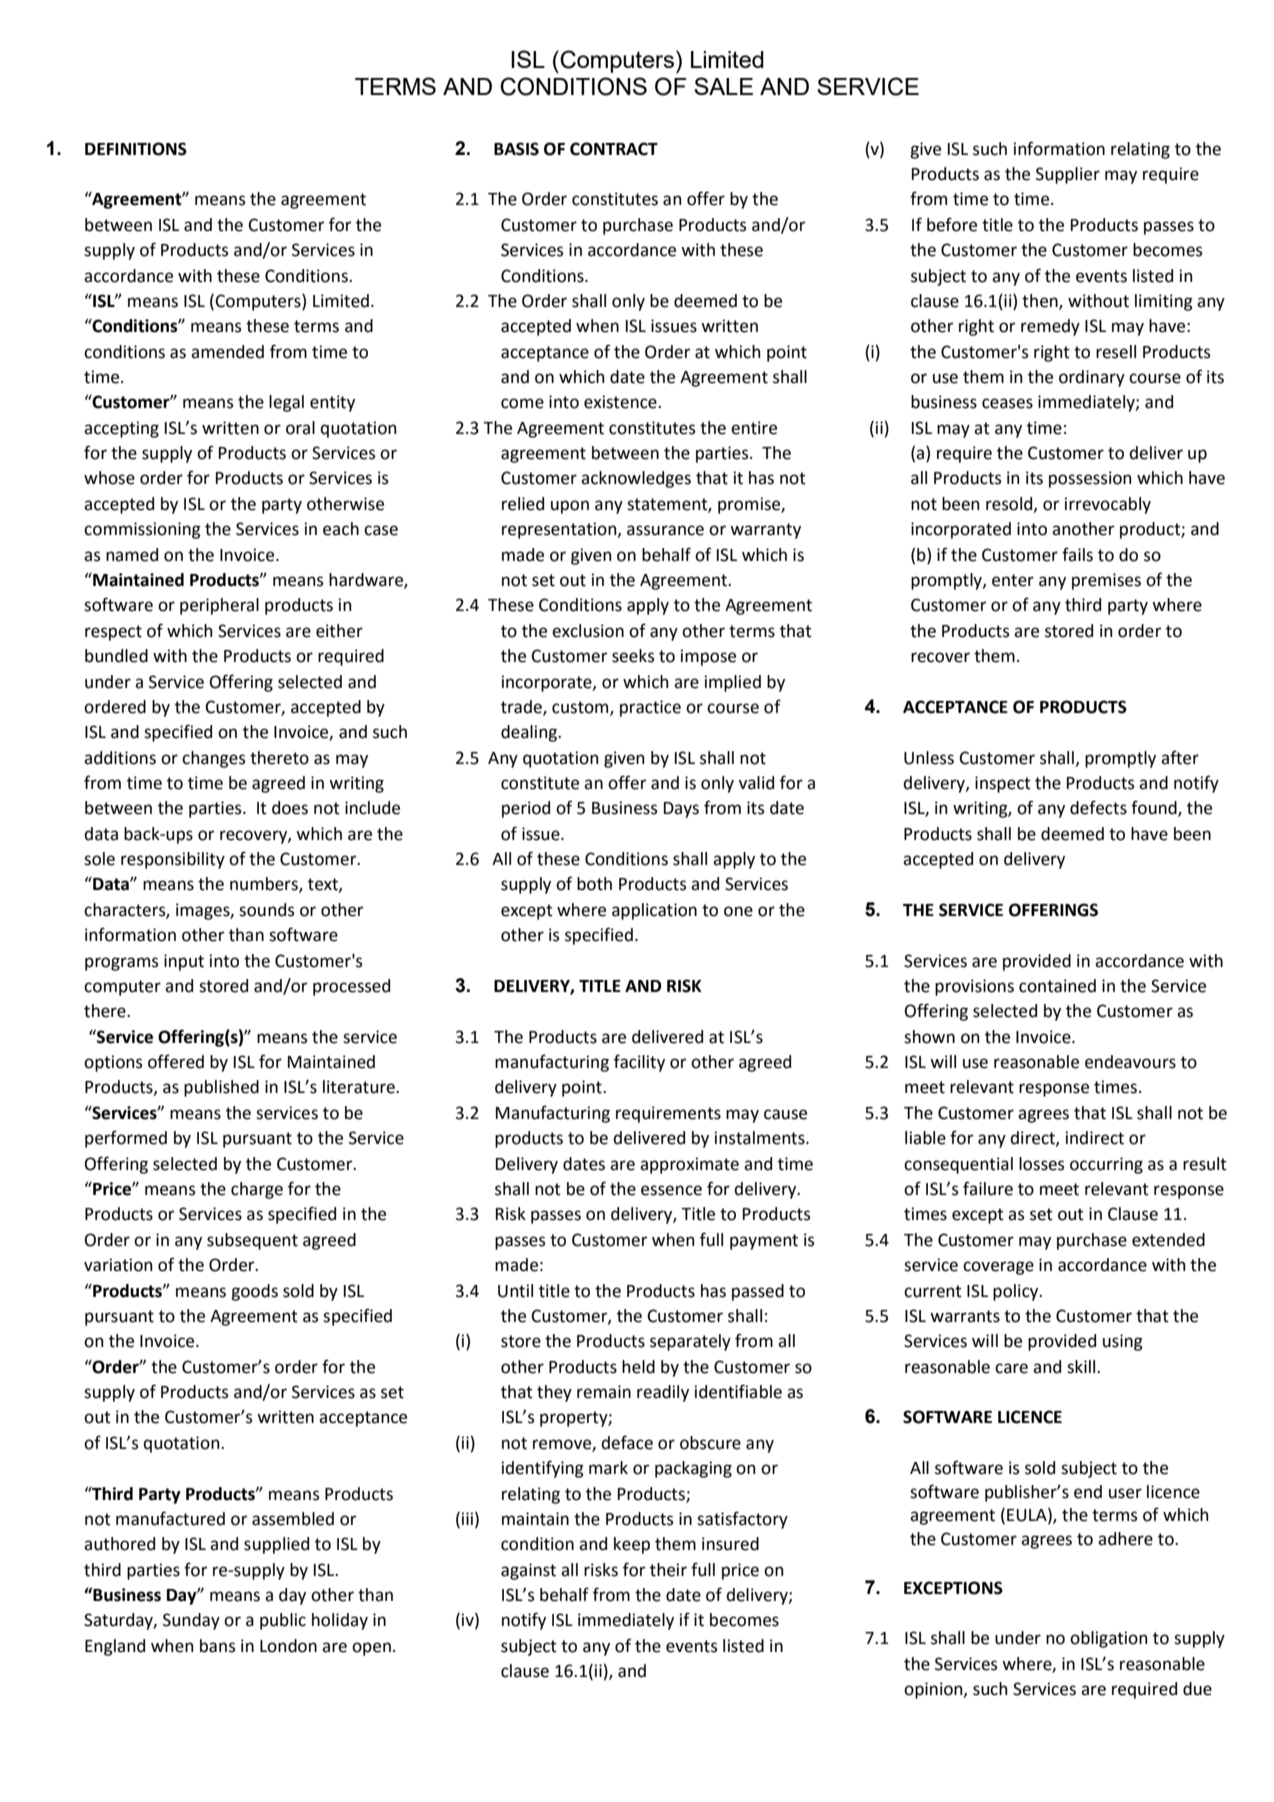 This screenshot has height=1802, width=1274. What do you see at coordinates (1098, 807) in the screenshot?
I see `defects` at bounding box center [1098, 807].
